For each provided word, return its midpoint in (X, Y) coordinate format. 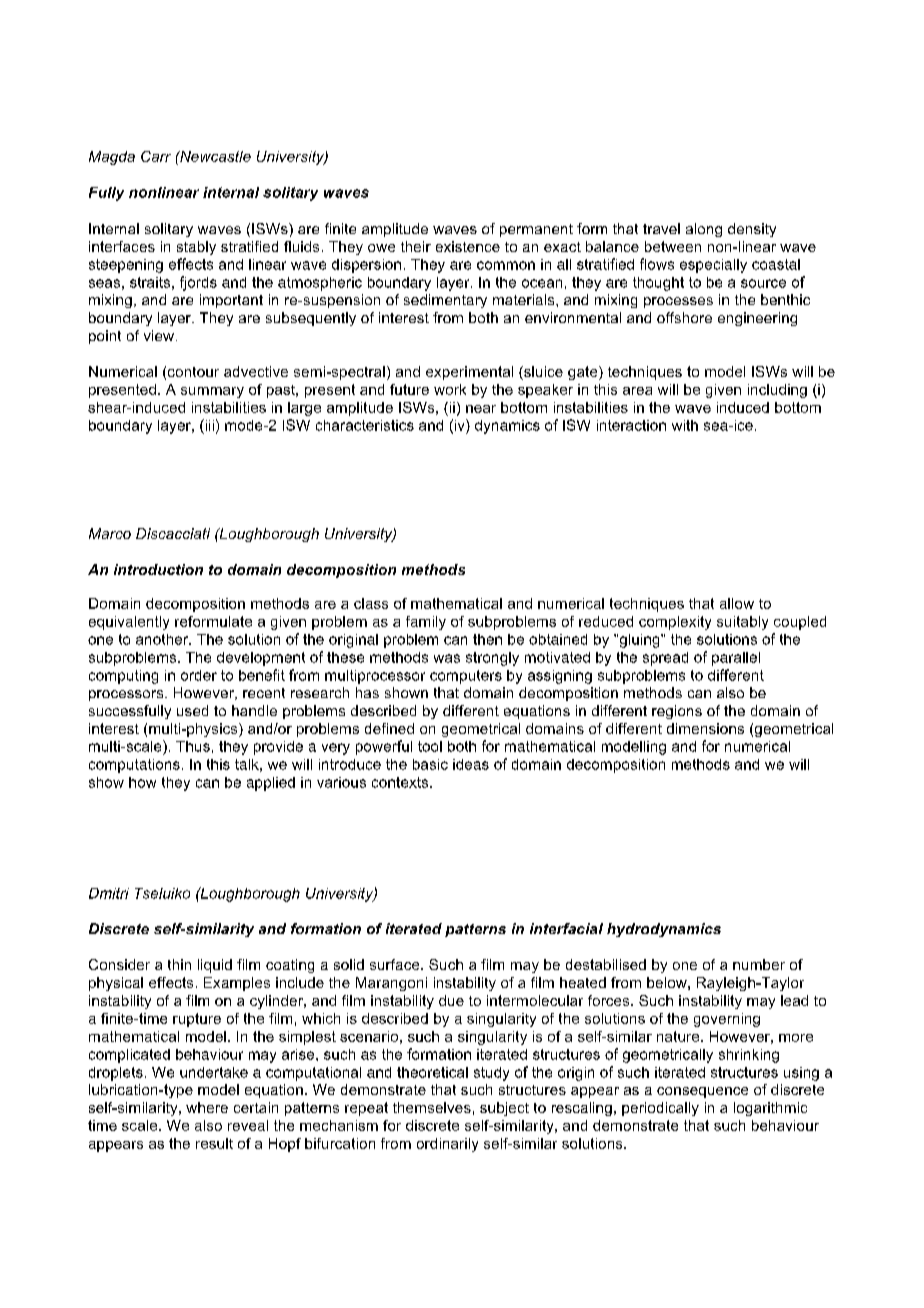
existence (468, 246)
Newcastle (214, 156)
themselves (432, 1107)
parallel (736, 659)
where (207, 1107)
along (704, 230)
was (447, 658)
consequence (702, 1092)
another (163, 639)
